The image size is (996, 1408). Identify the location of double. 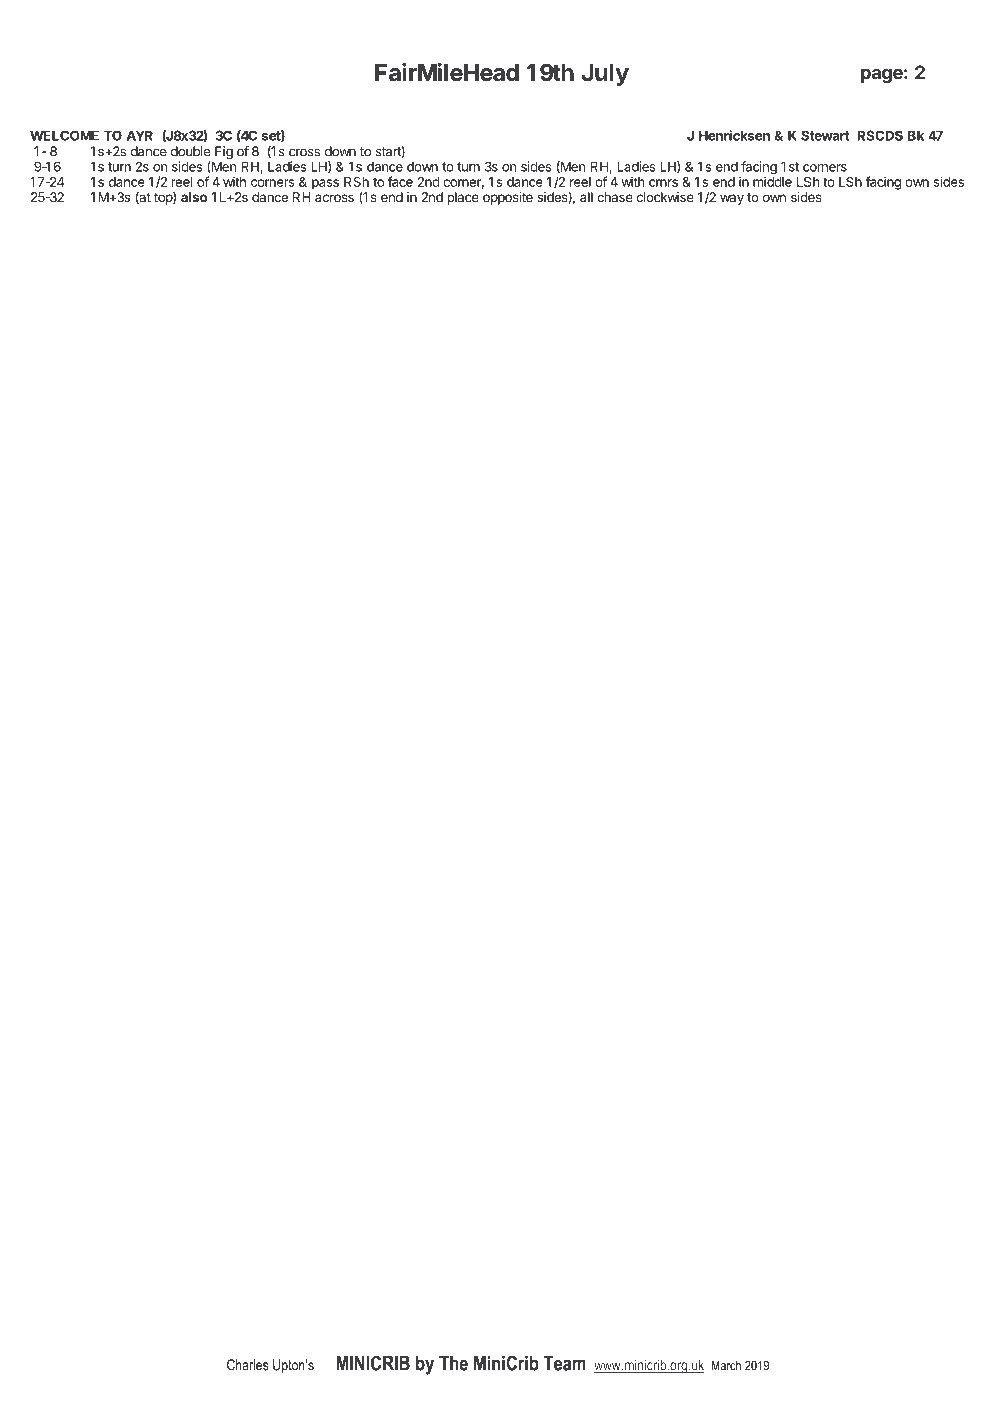
(190, 151).
